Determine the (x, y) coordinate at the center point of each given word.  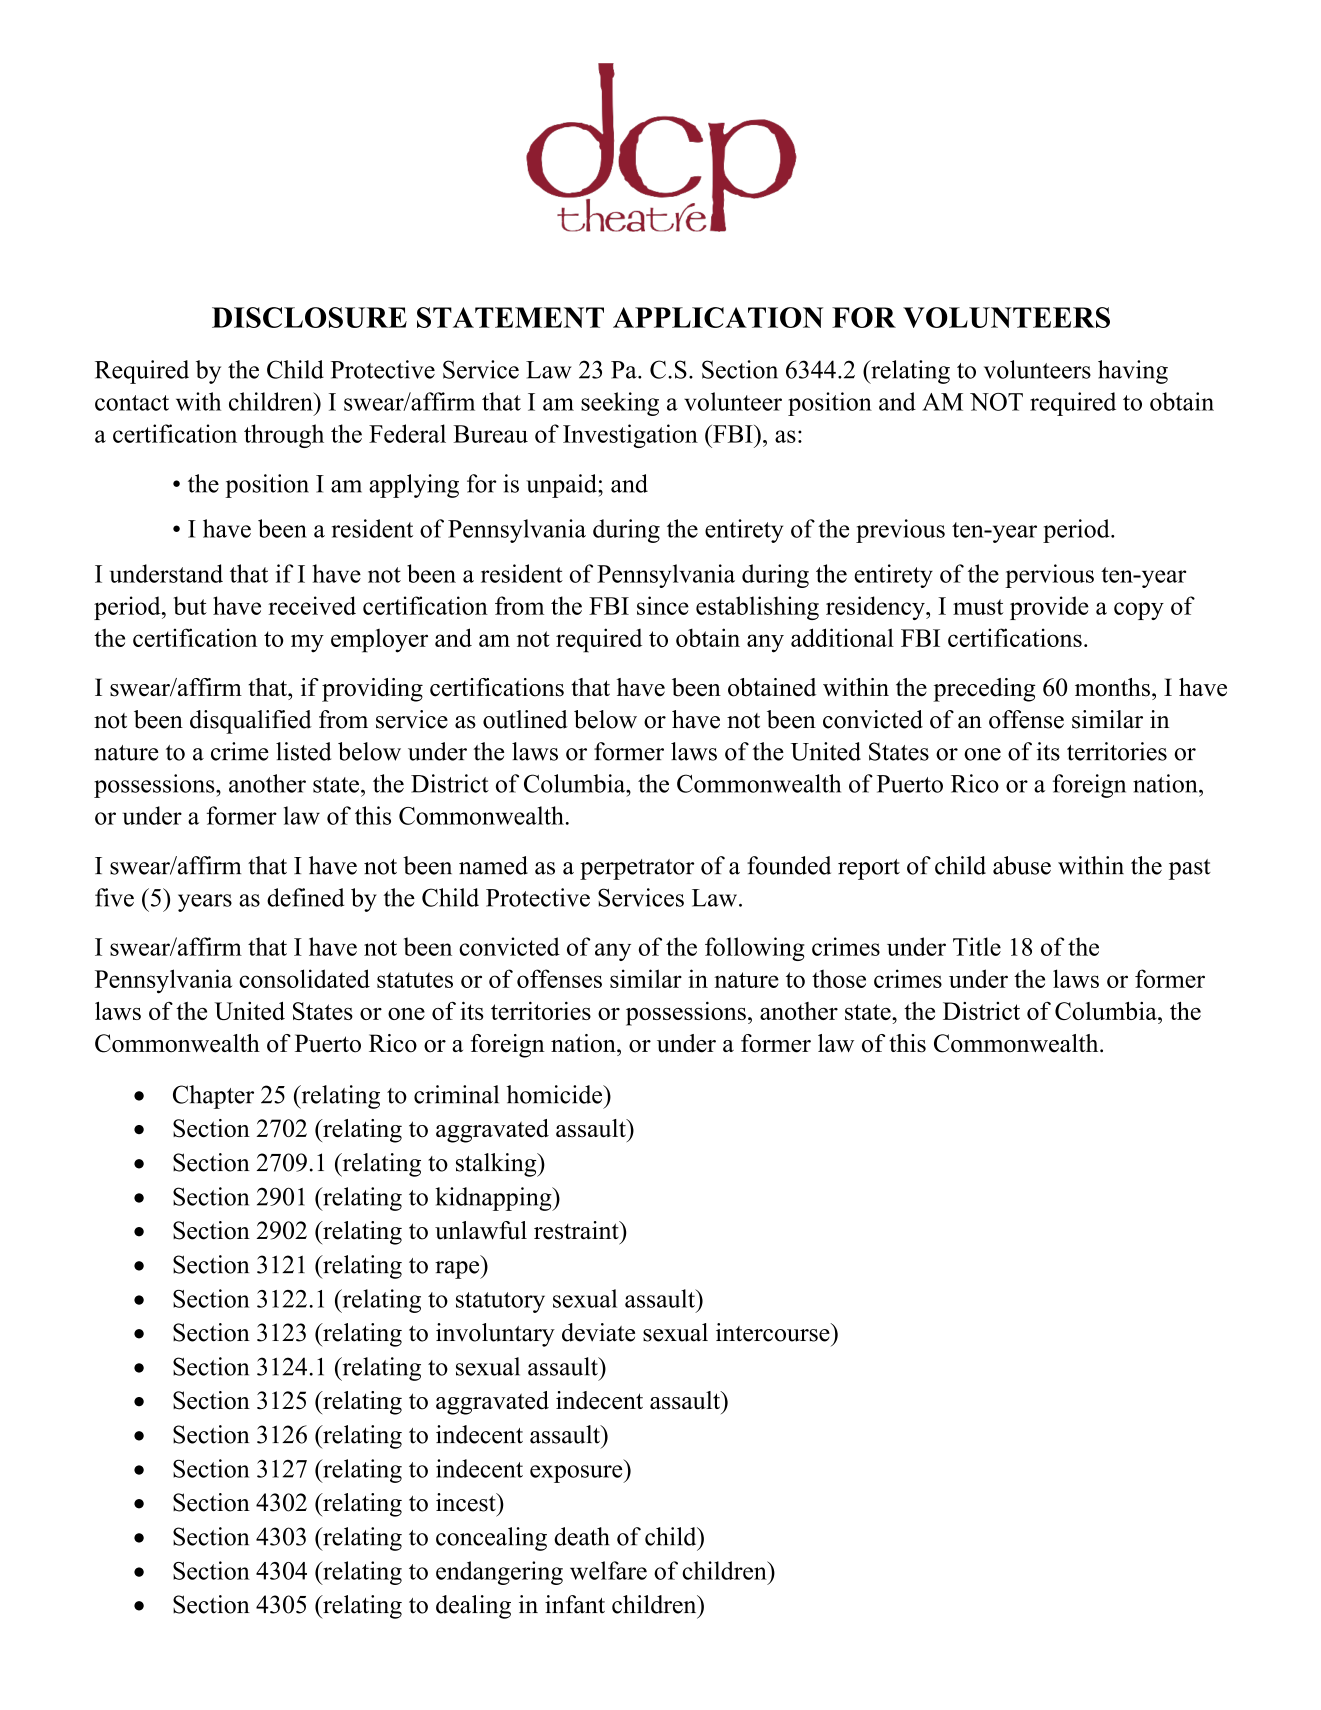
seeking (620, 404)
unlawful (481, 1230)
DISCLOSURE (309, 317)
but (190, 605)
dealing (473, 1607)
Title (977, 946)
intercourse (774, 1332)
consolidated (304, 978)
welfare (608, 1570)
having (1133, 372)
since (663, 605)
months (1112, 687)
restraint (577, 1230)
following (755, 949)
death (582, 1536)
